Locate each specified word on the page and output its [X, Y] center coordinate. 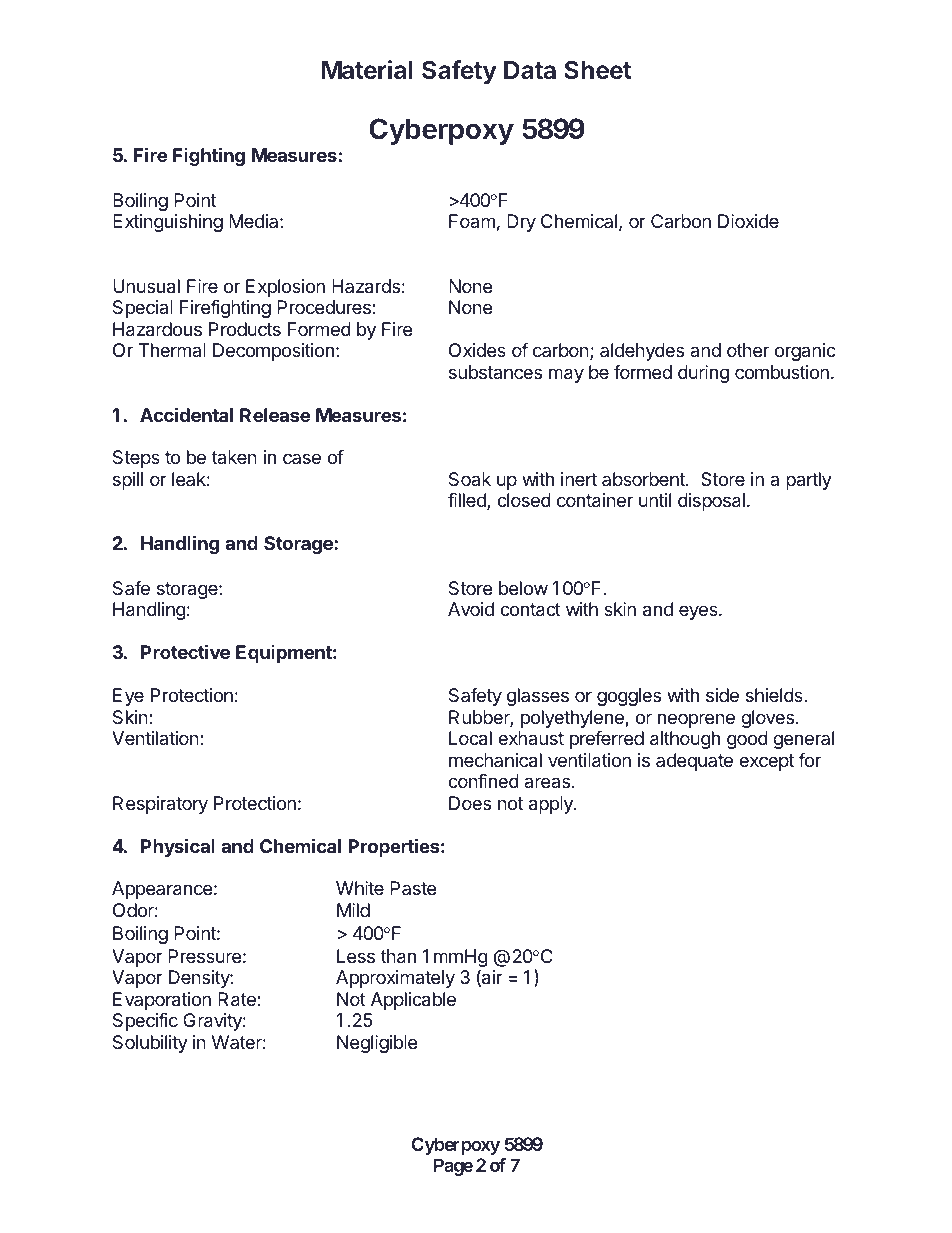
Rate [238, 999]
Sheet [598, 69]
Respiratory [160, 805]
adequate [694, 762]
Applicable [413, 1001]
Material [367, 69]
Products [245, 329]
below [523, 588]
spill [128, 481]
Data [530, 70]
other [748, 350]
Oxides [477, 350]
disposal [711, 502]
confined [483, 781]
